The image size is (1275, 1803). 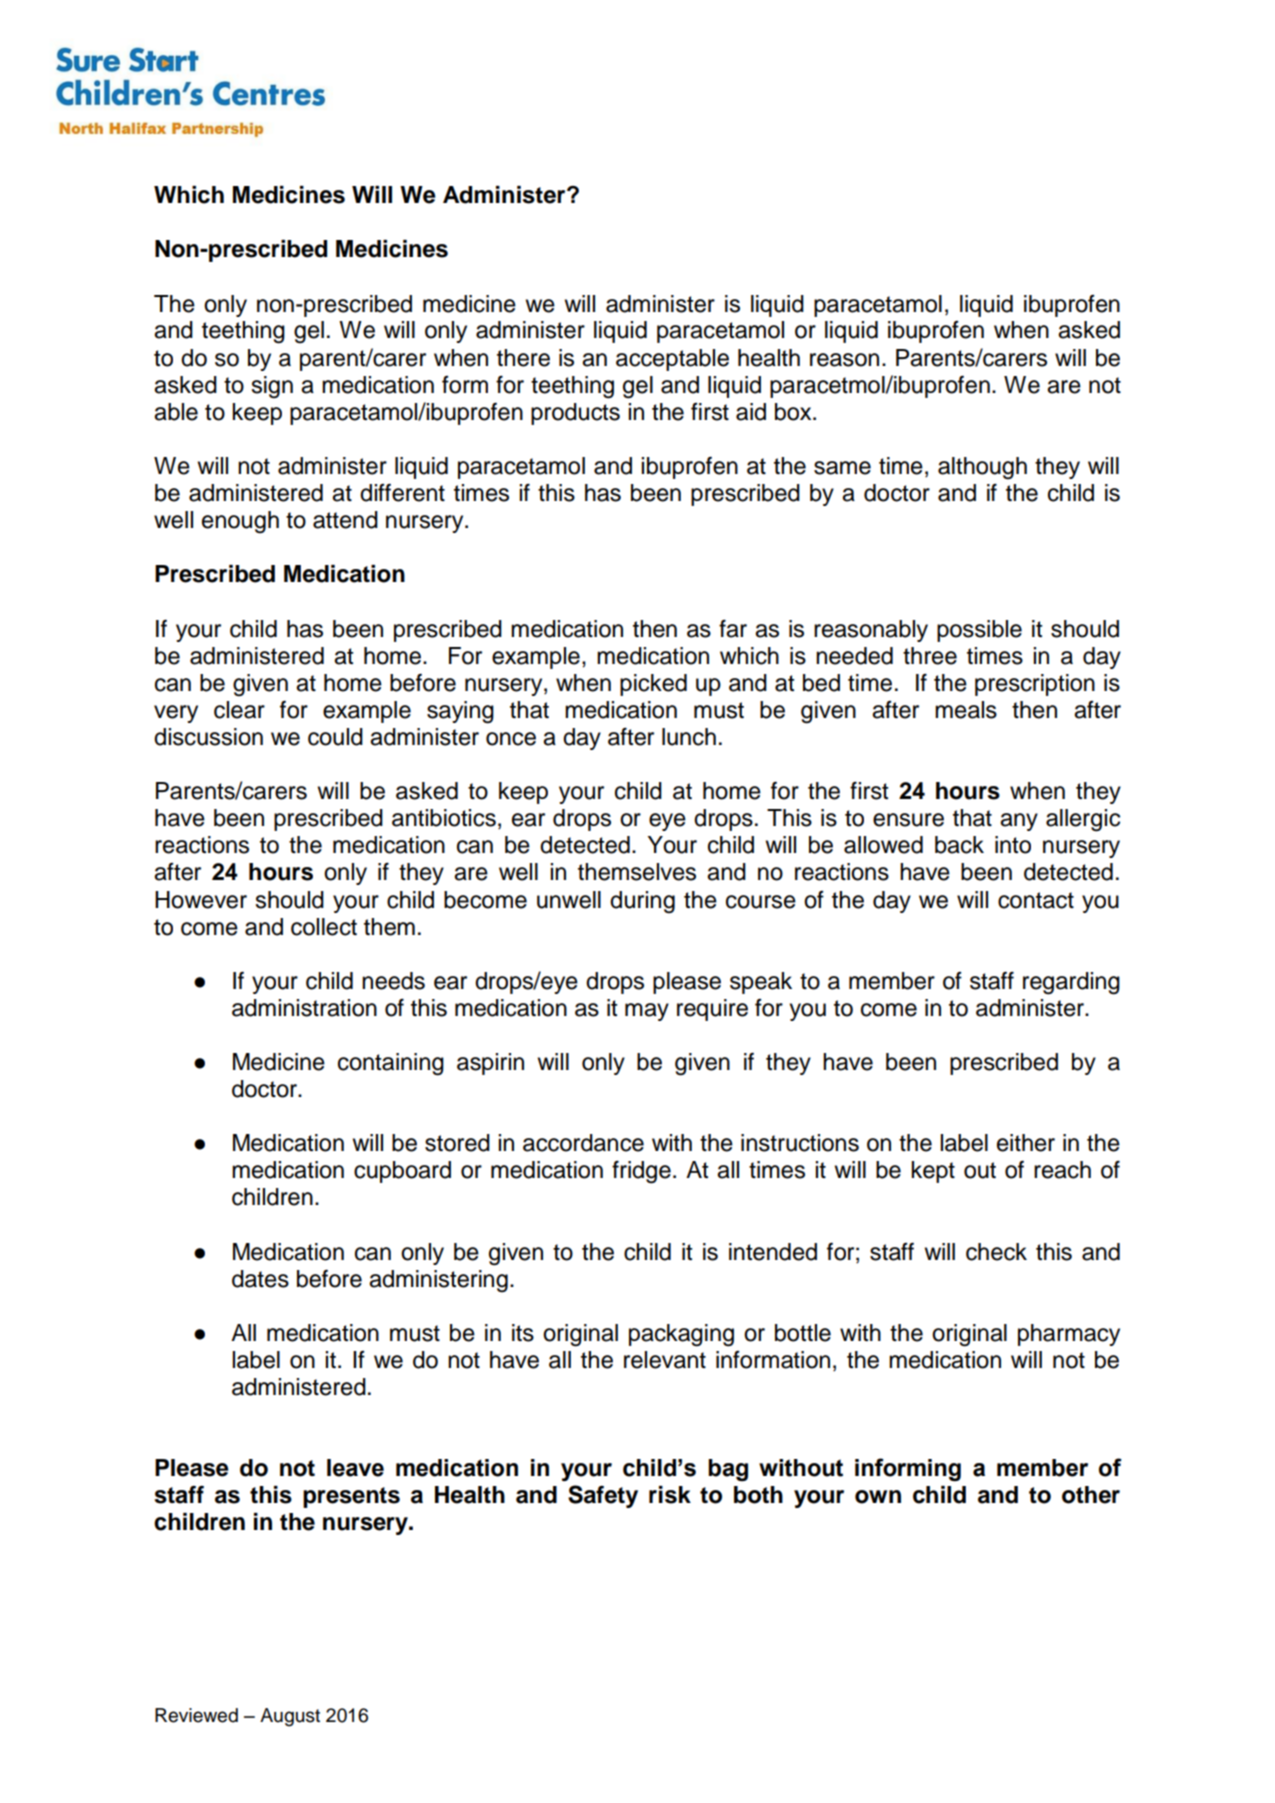 What do you see at coordinates (982, 468) in the image?
I see `although` at bounding box center [982, 468].
